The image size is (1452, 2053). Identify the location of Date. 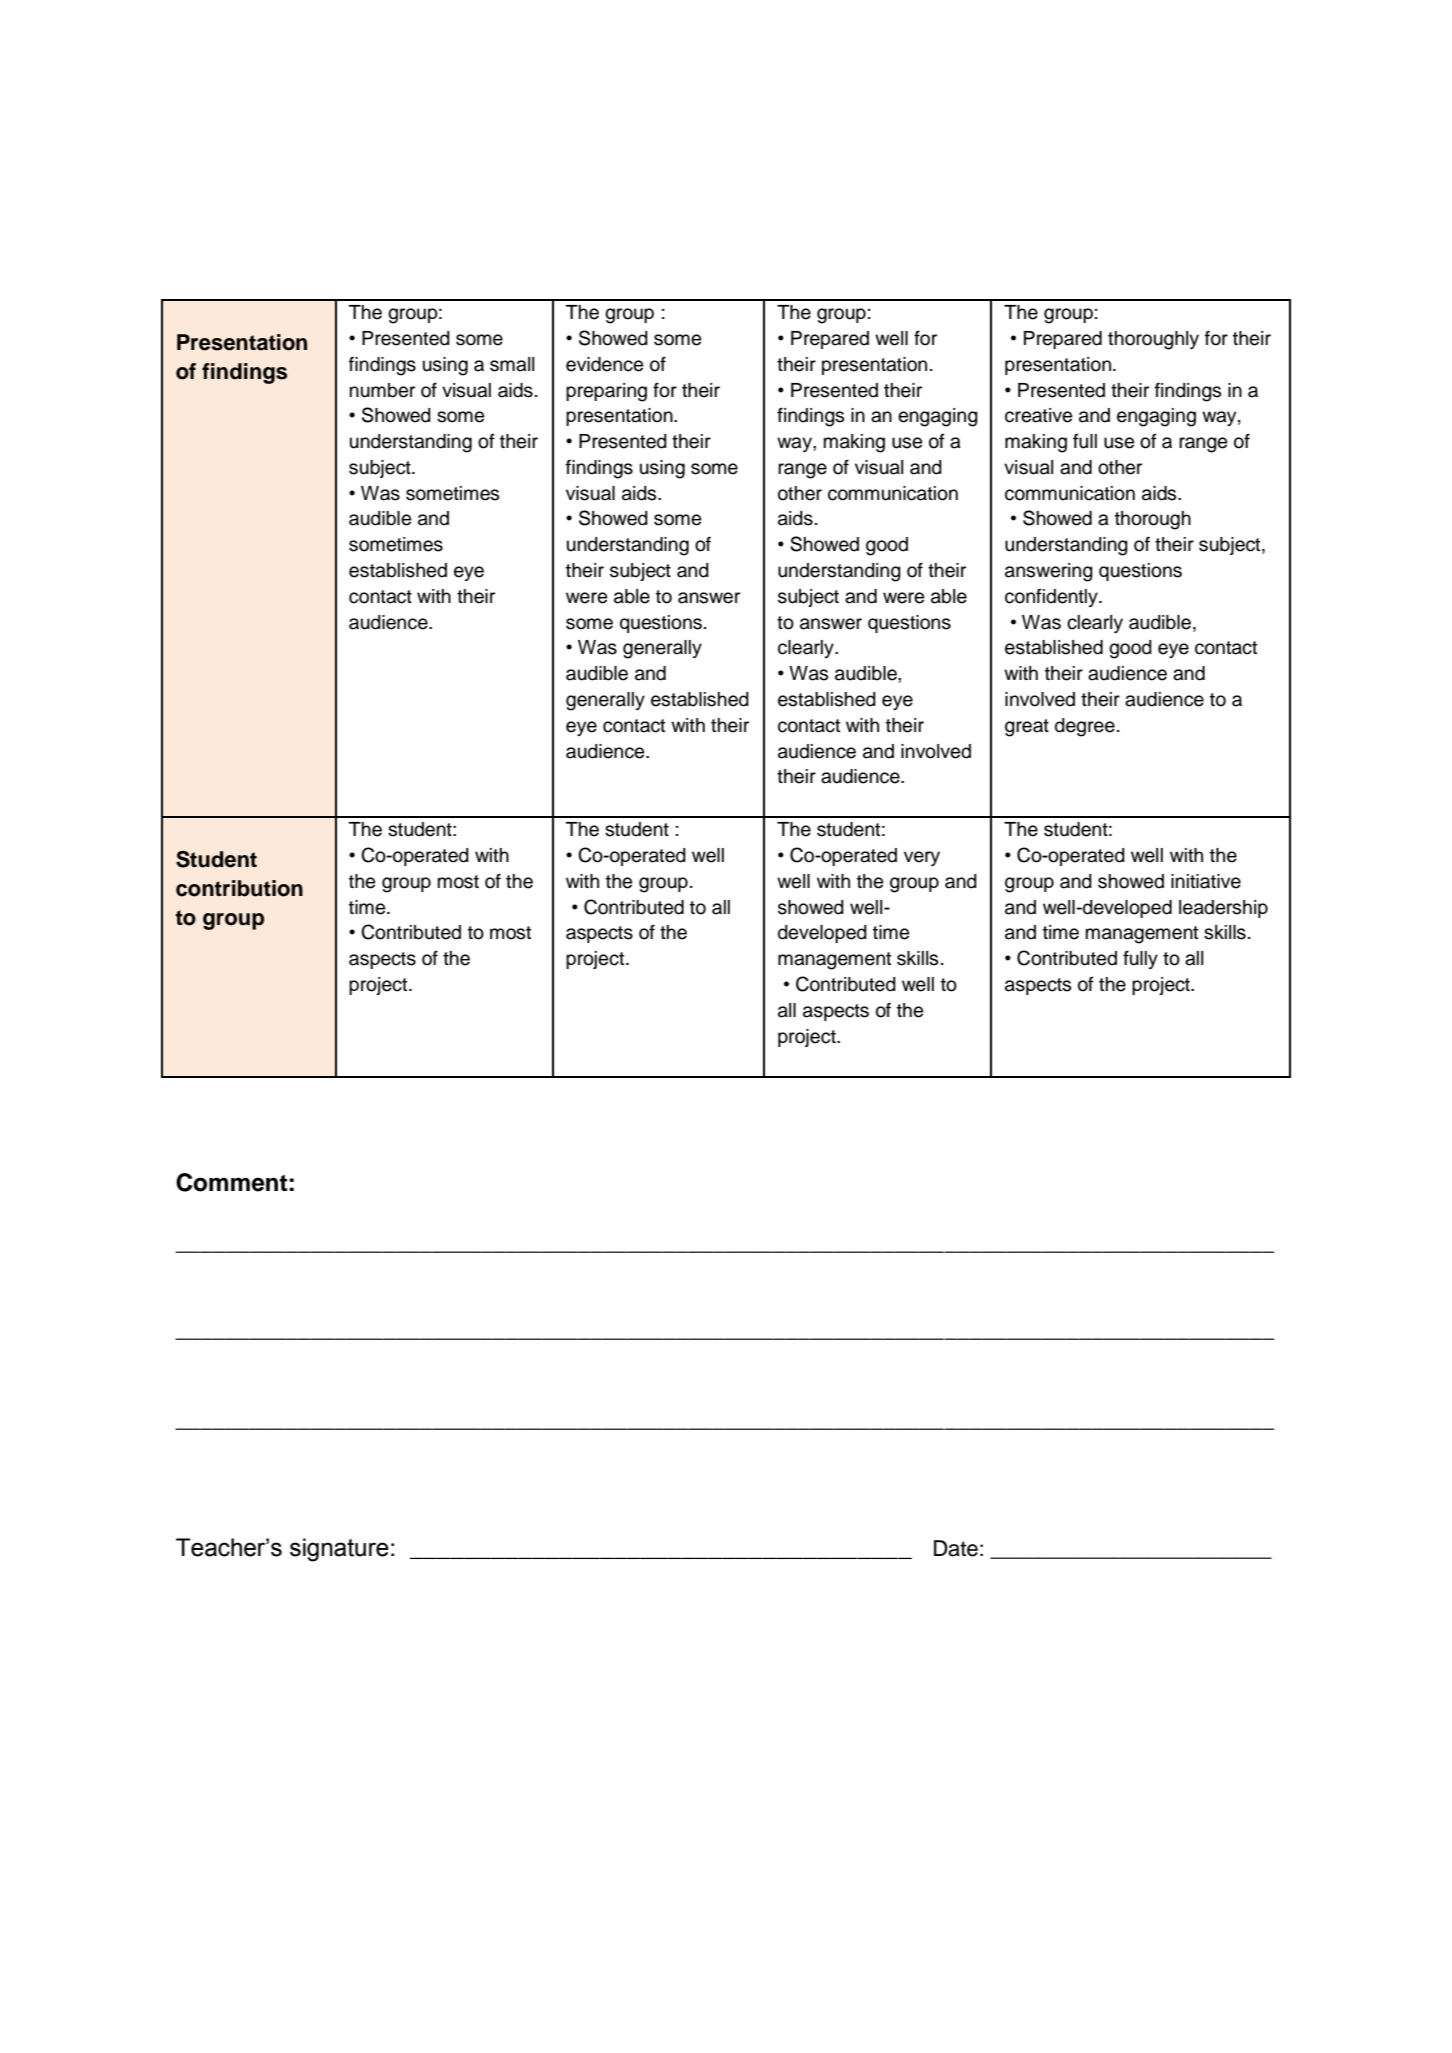
(956, 1548).
